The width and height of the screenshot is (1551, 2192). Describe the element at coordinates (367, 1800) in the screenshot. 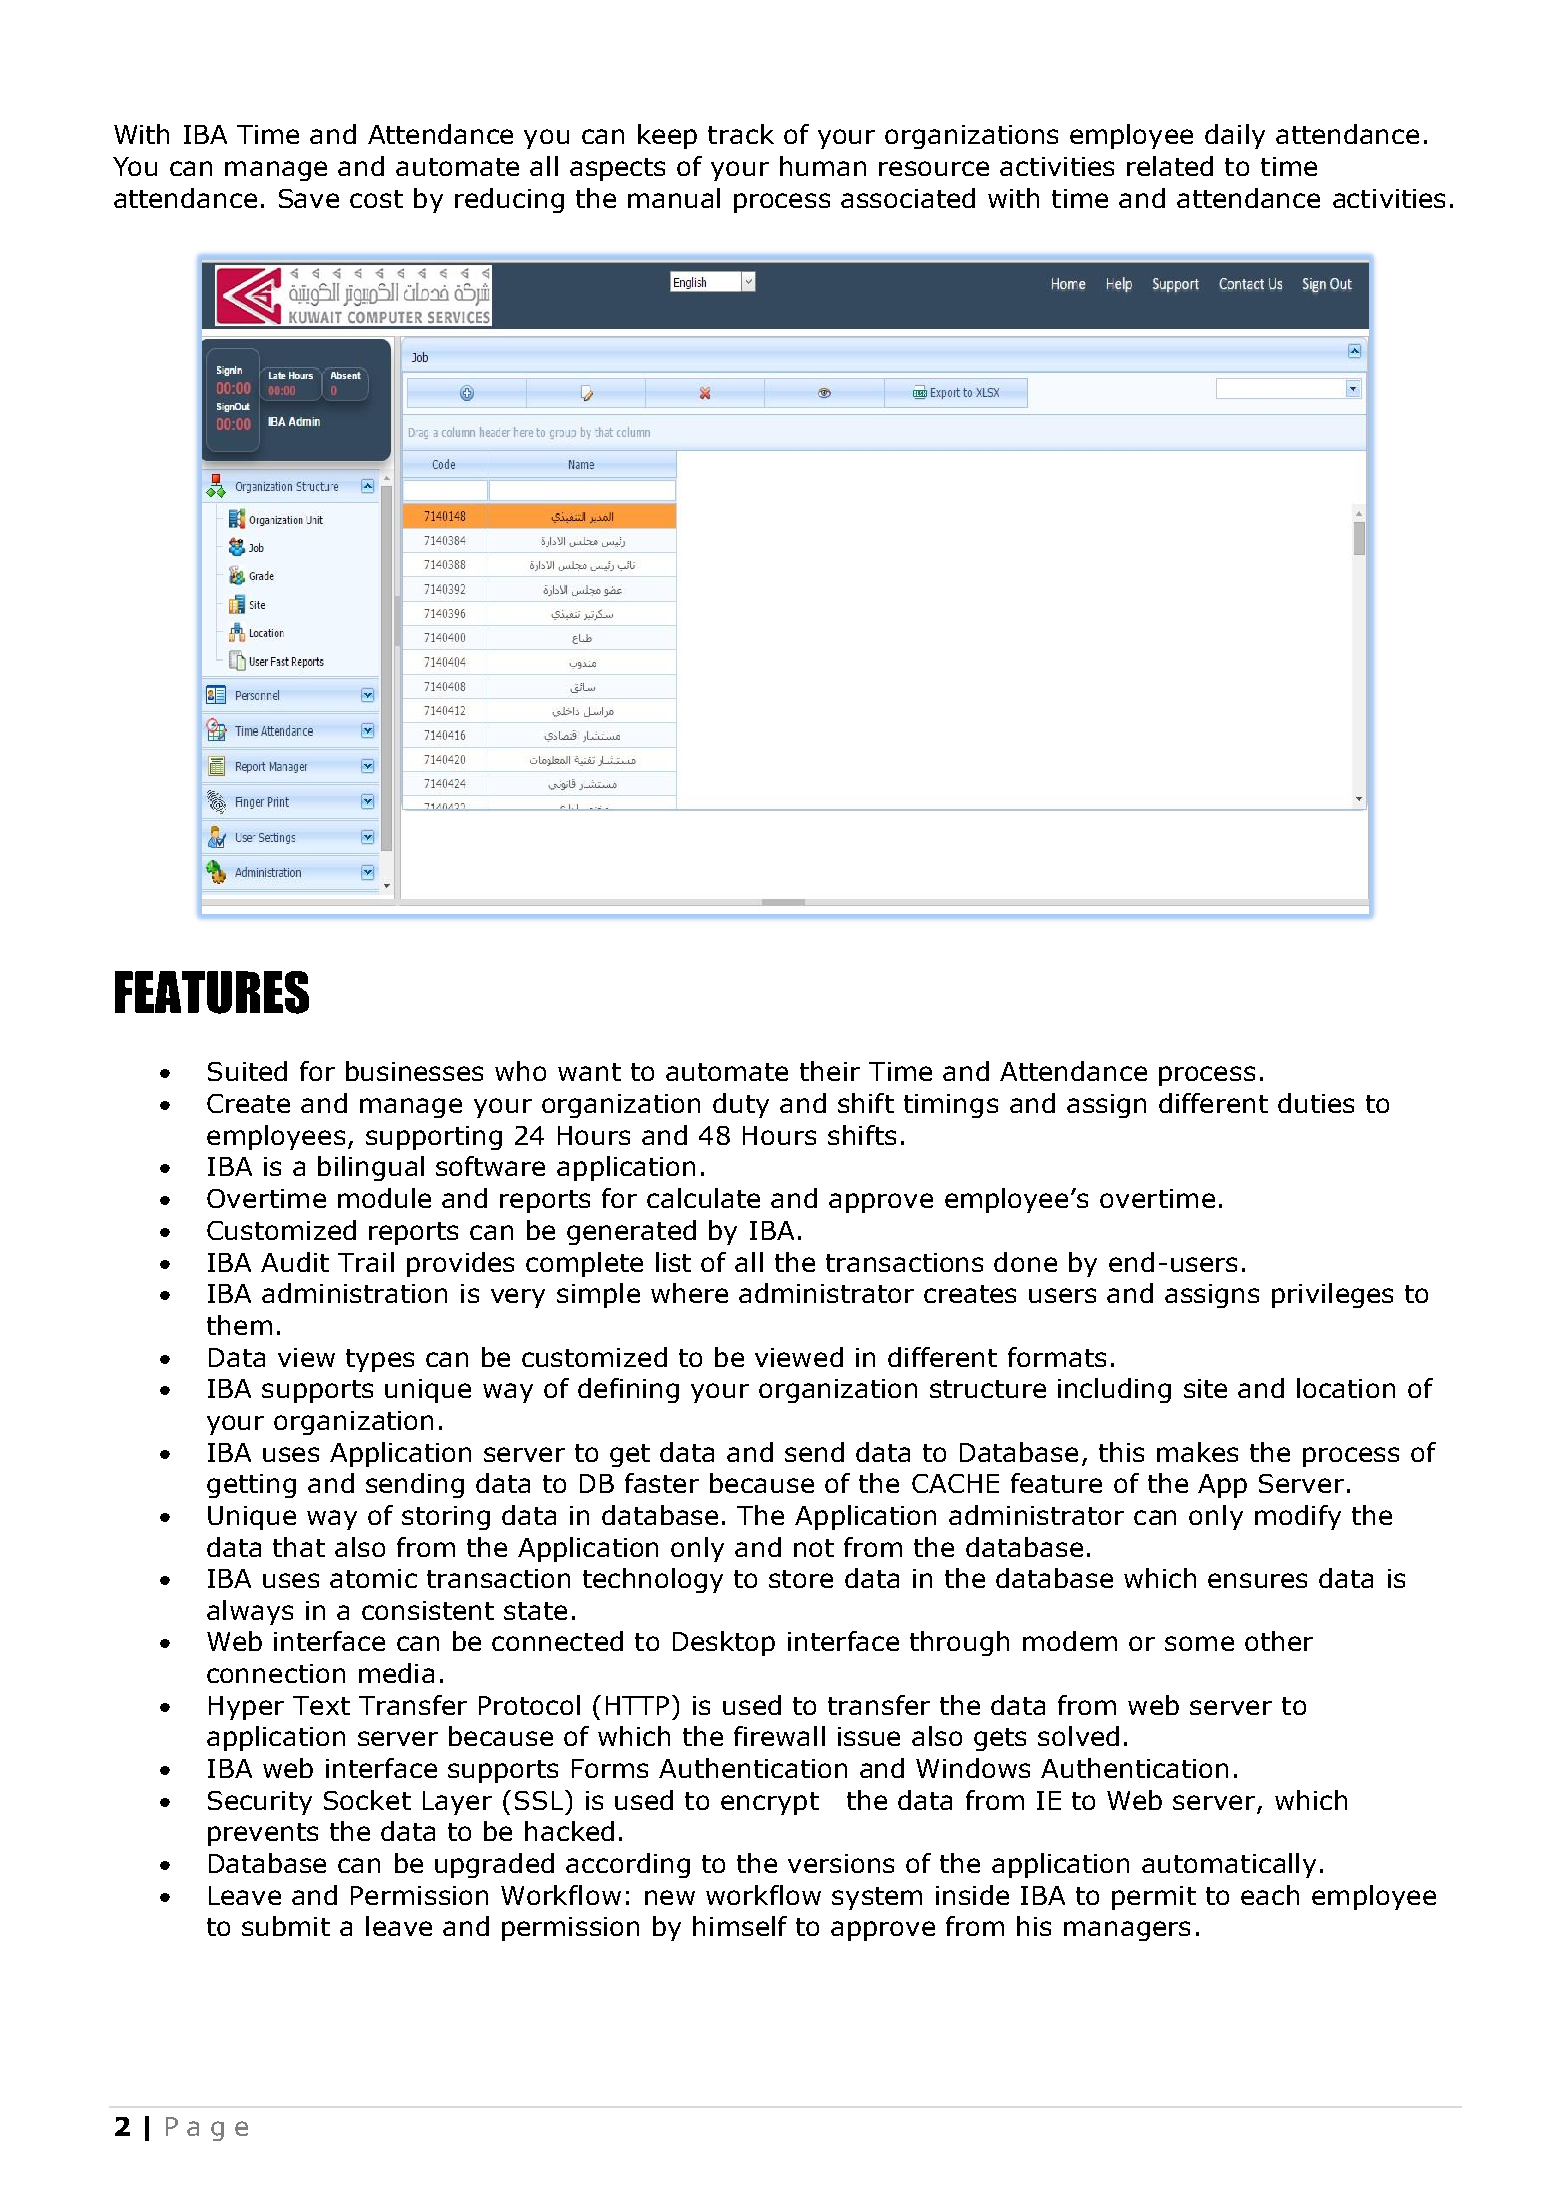

I see `Socket` at that location.
